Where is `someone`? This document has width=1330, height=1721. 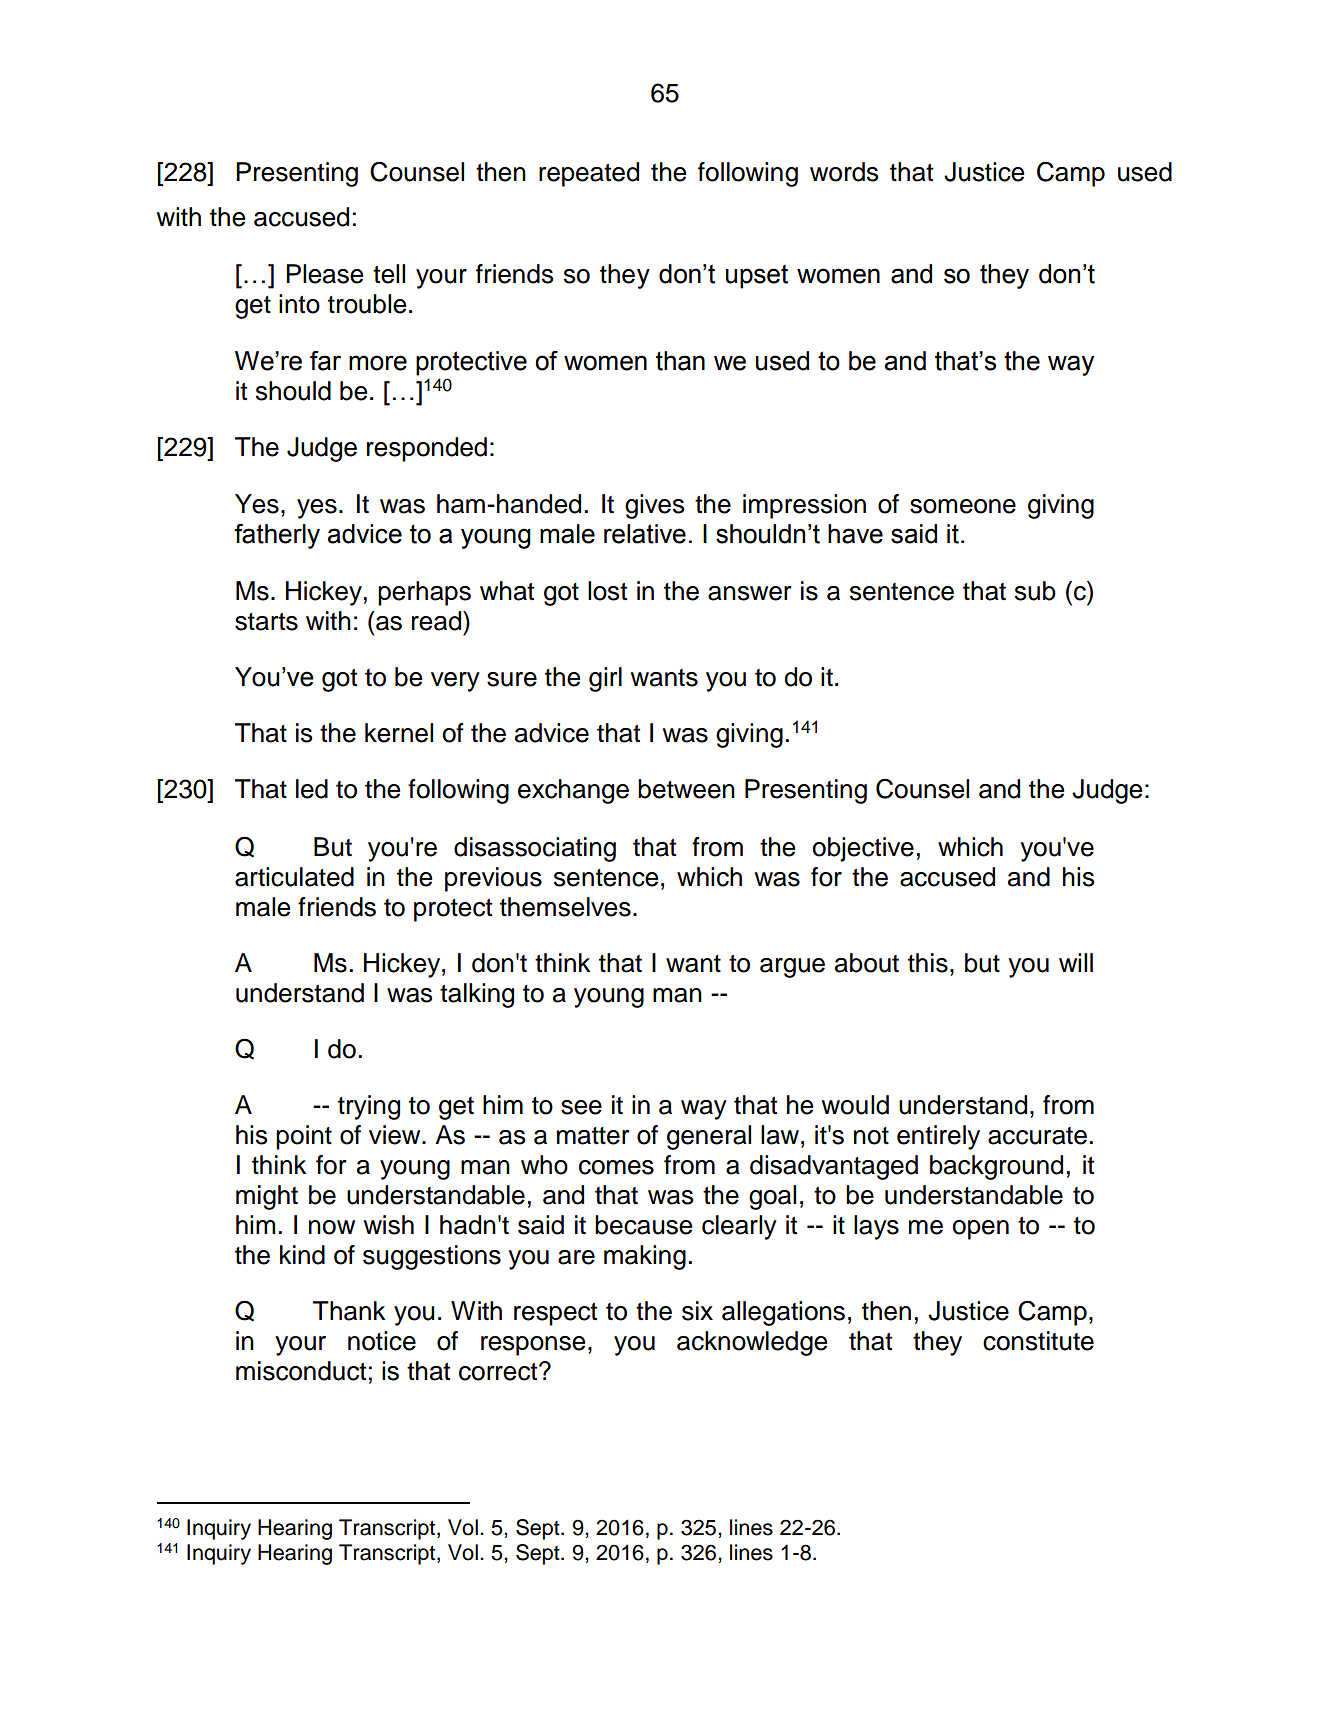 someone is located at coordinates (963, 506).
